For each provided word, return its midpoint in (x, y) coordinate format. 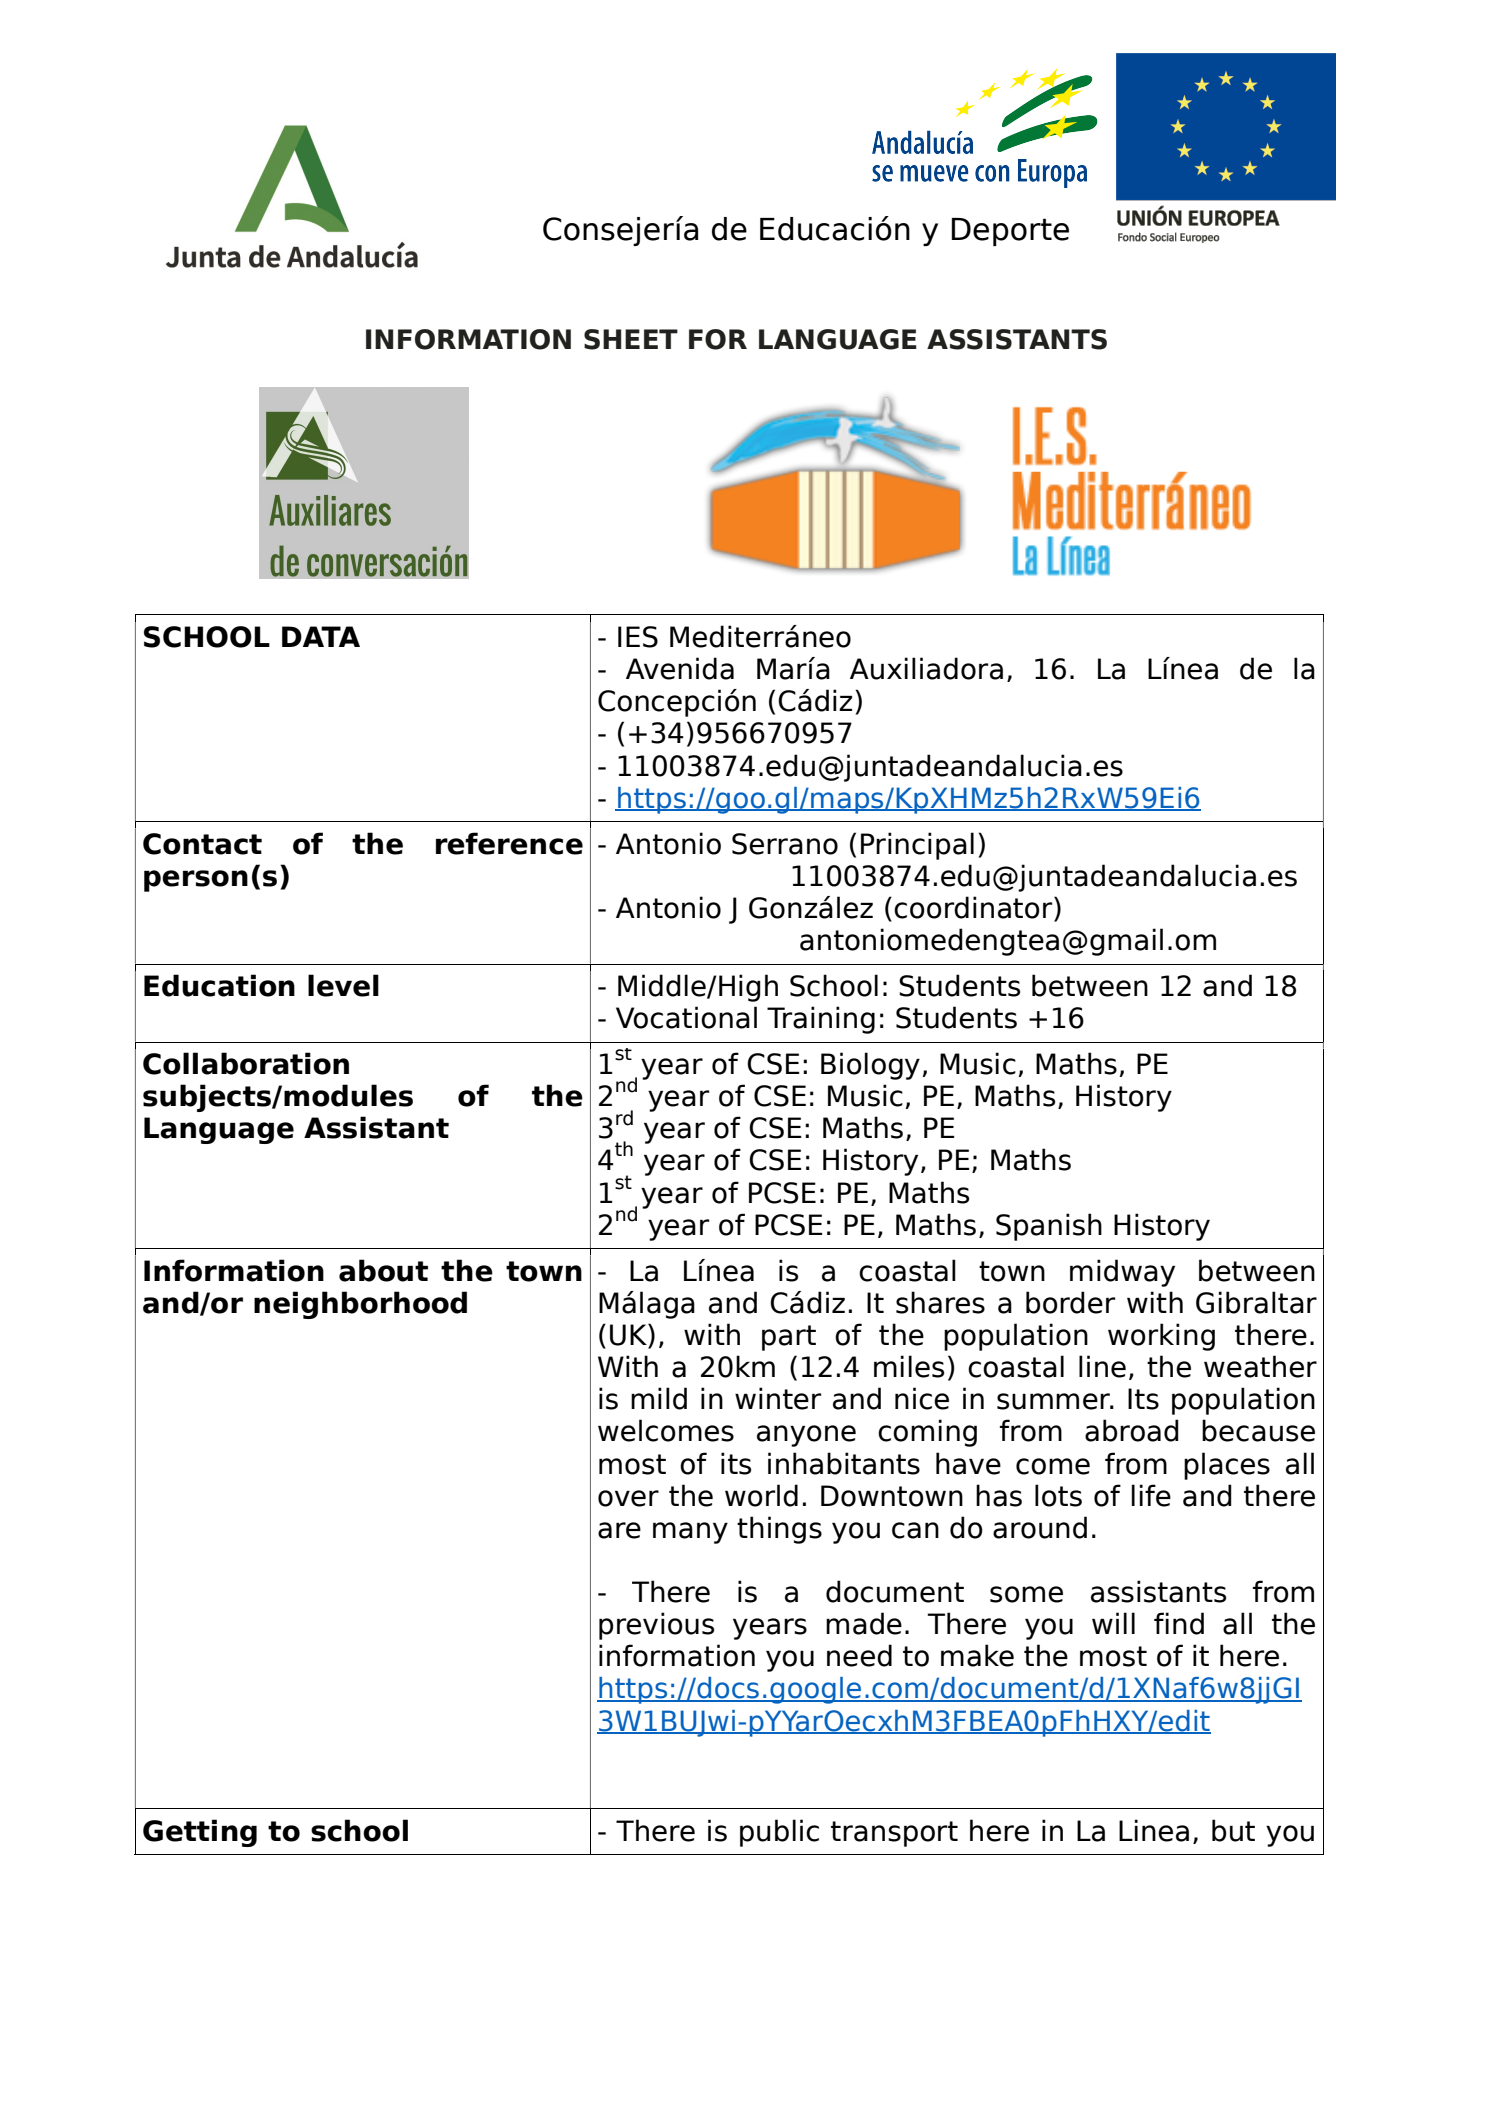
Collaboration (246, 1063)
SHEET (631, 339)
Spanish (1049, 1227)
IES (638, 637)
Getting (200, 1833)
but (1233, 1830)
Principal (917, 846)
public (779, 1833)
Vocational (686, 1017)
